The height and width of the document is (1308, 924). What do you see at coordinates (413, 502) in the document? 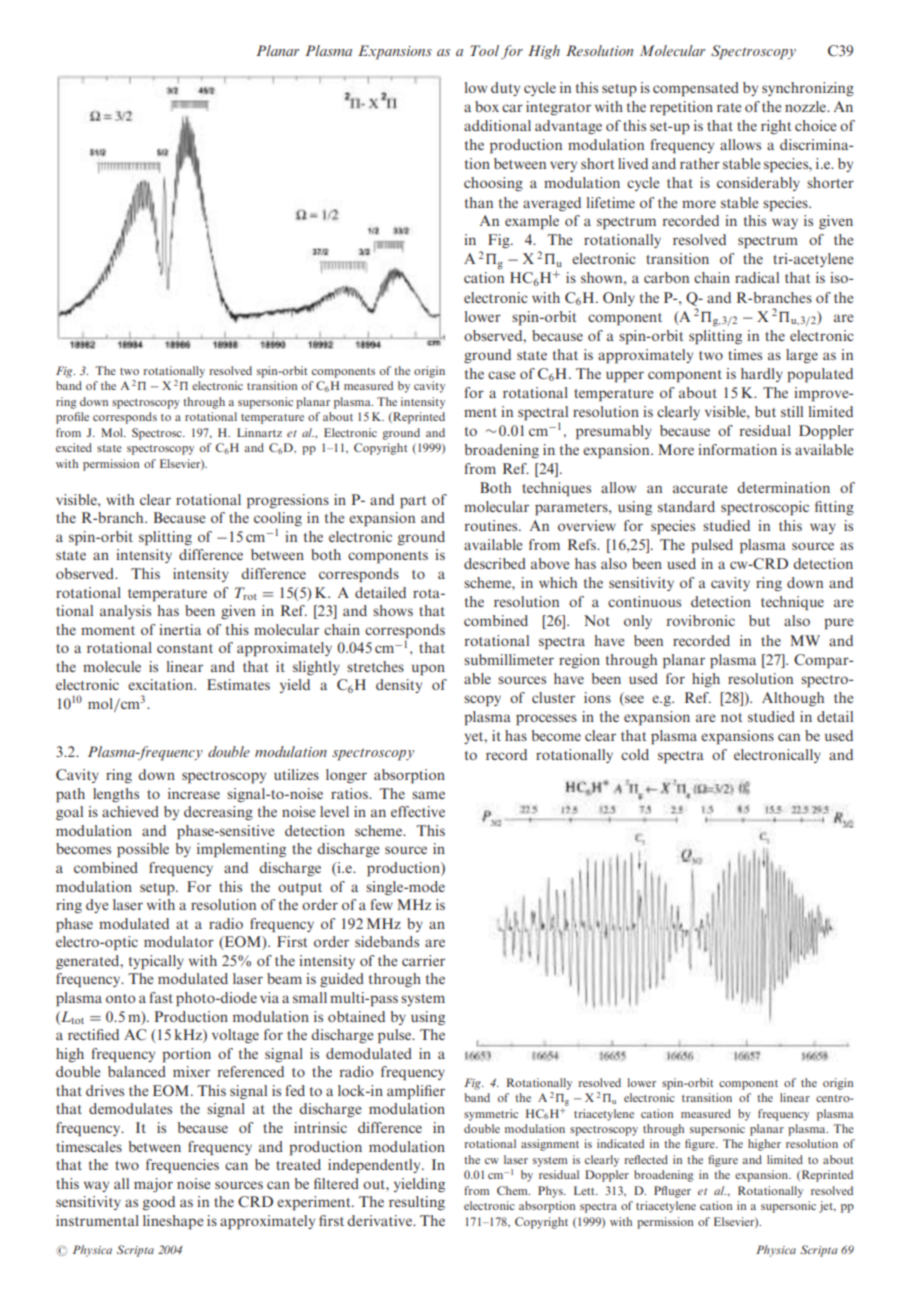
I see `part` at bounding box center [413, 502].
